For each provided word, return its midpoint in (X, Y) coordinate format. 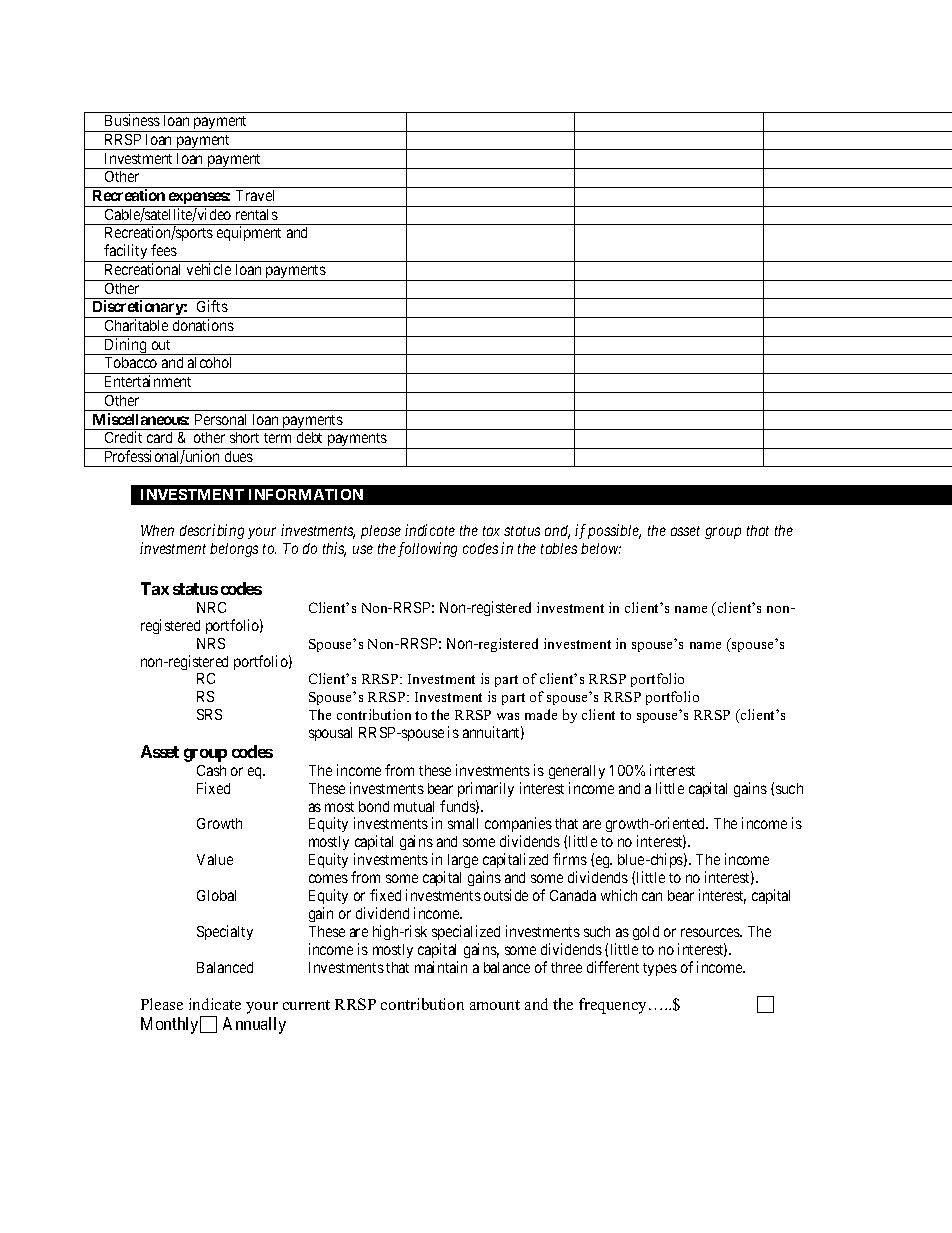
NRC (211, 607)
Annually (254, 1025)
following (427, 549)
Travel (255, 195)
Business (132, 120)
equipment (249, 233)
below (601, 548)
